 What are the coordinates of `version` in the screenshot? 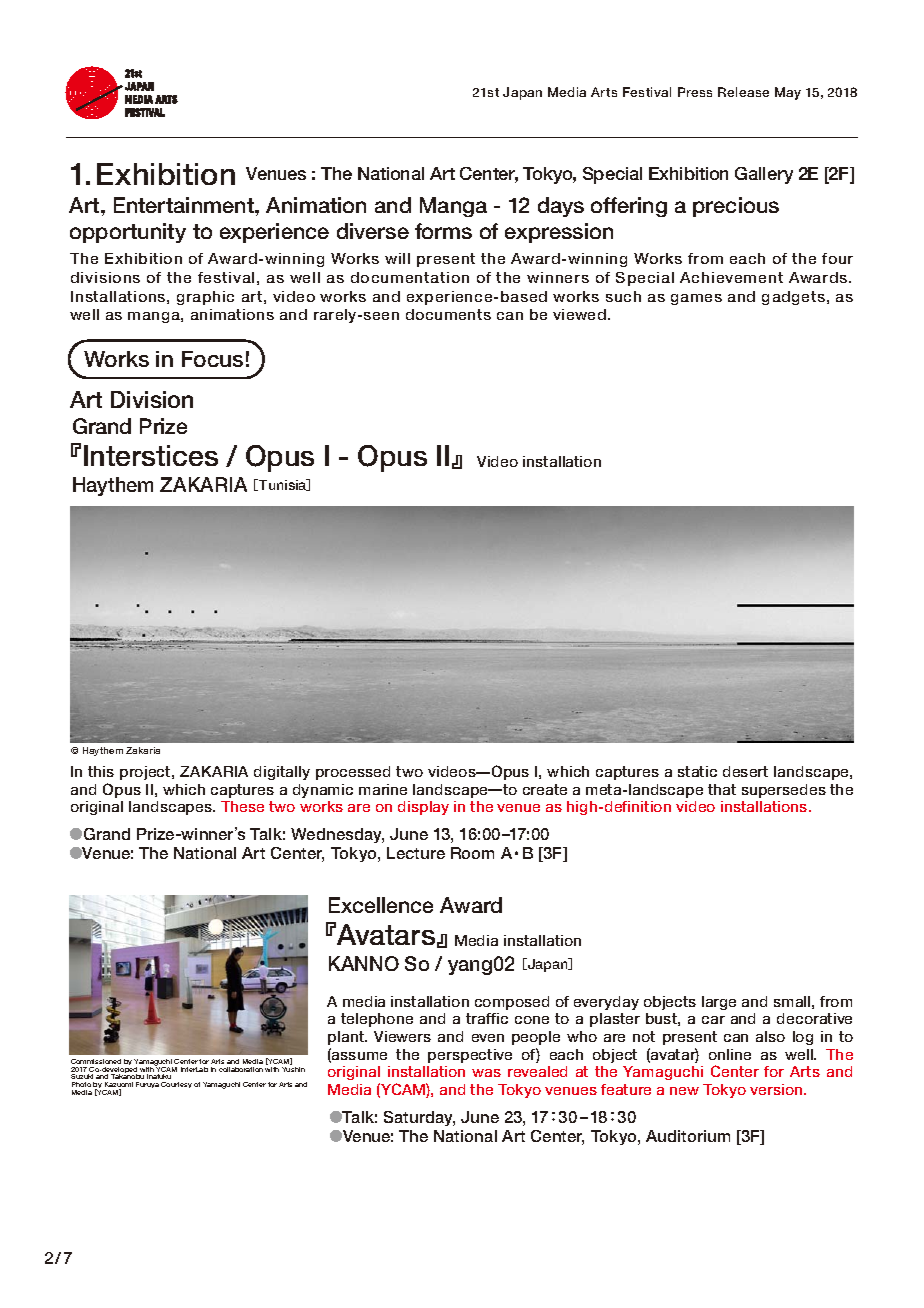 It's located at (777, 1089).
